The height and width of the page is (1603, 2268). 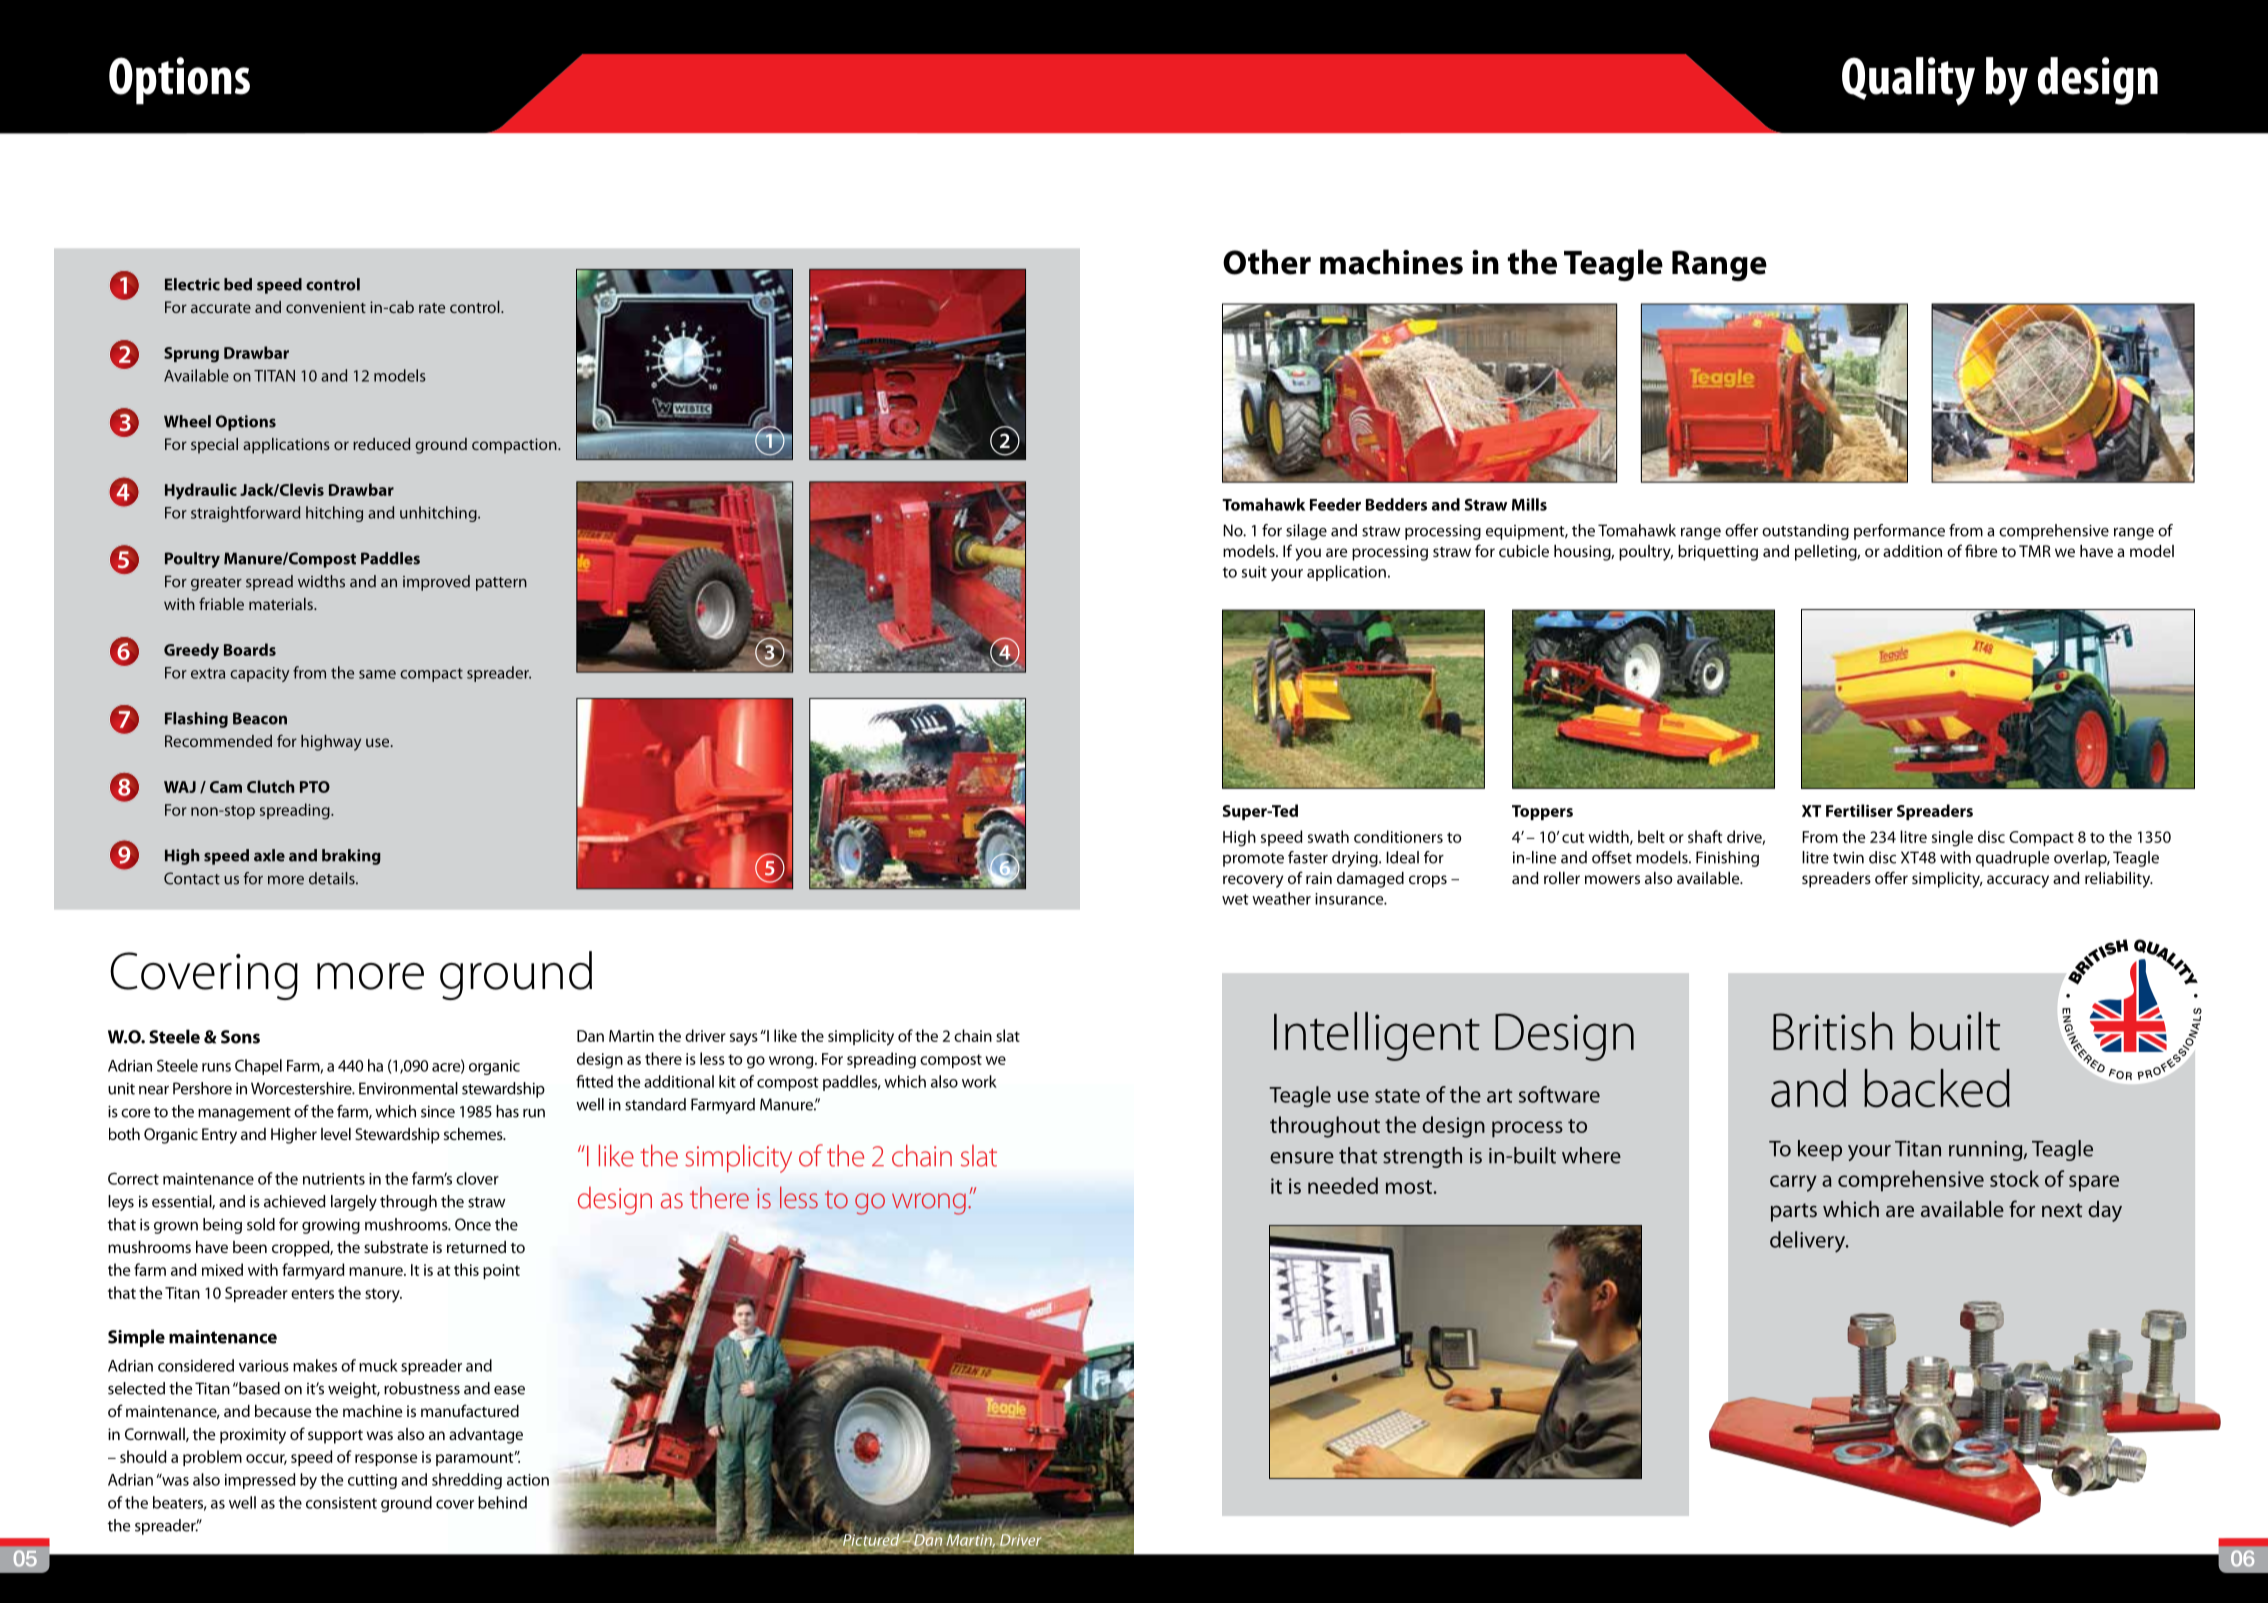 I want to click on Other, so click(x=1267, y=262).
